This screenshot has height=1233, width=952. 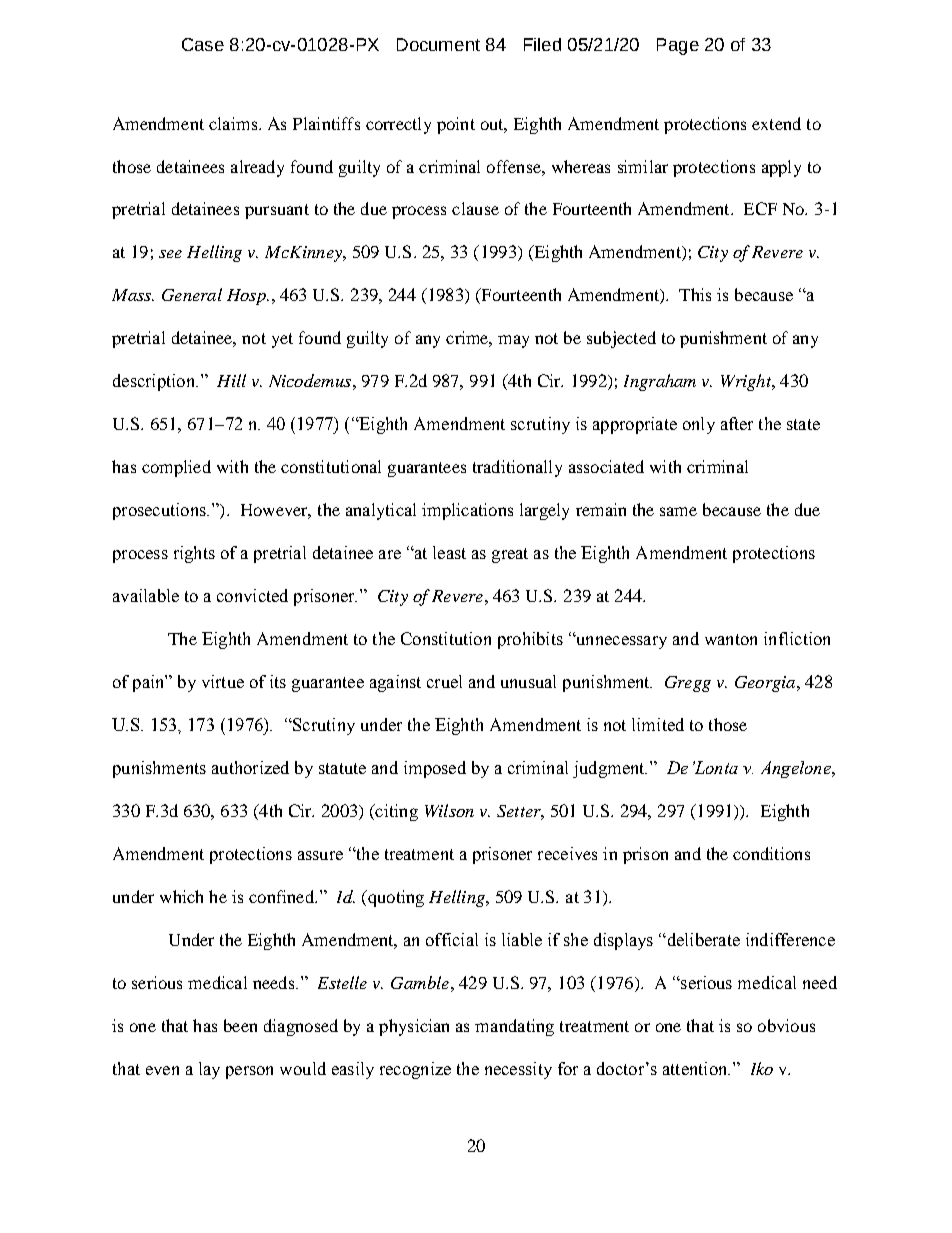 I want to click on least, so click(x=449, y=552).
